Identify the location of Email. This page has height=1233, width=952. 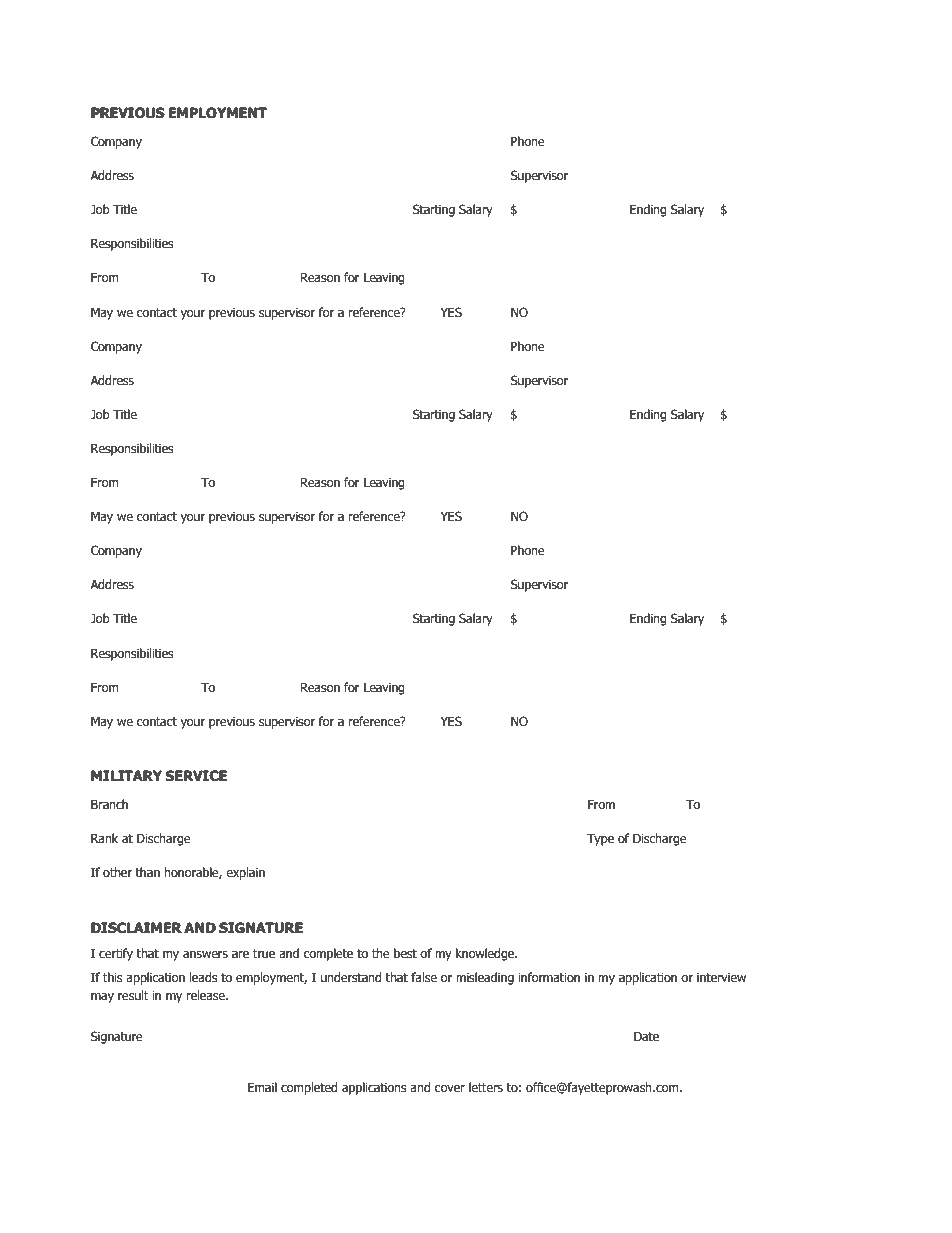
(262, 1087).
